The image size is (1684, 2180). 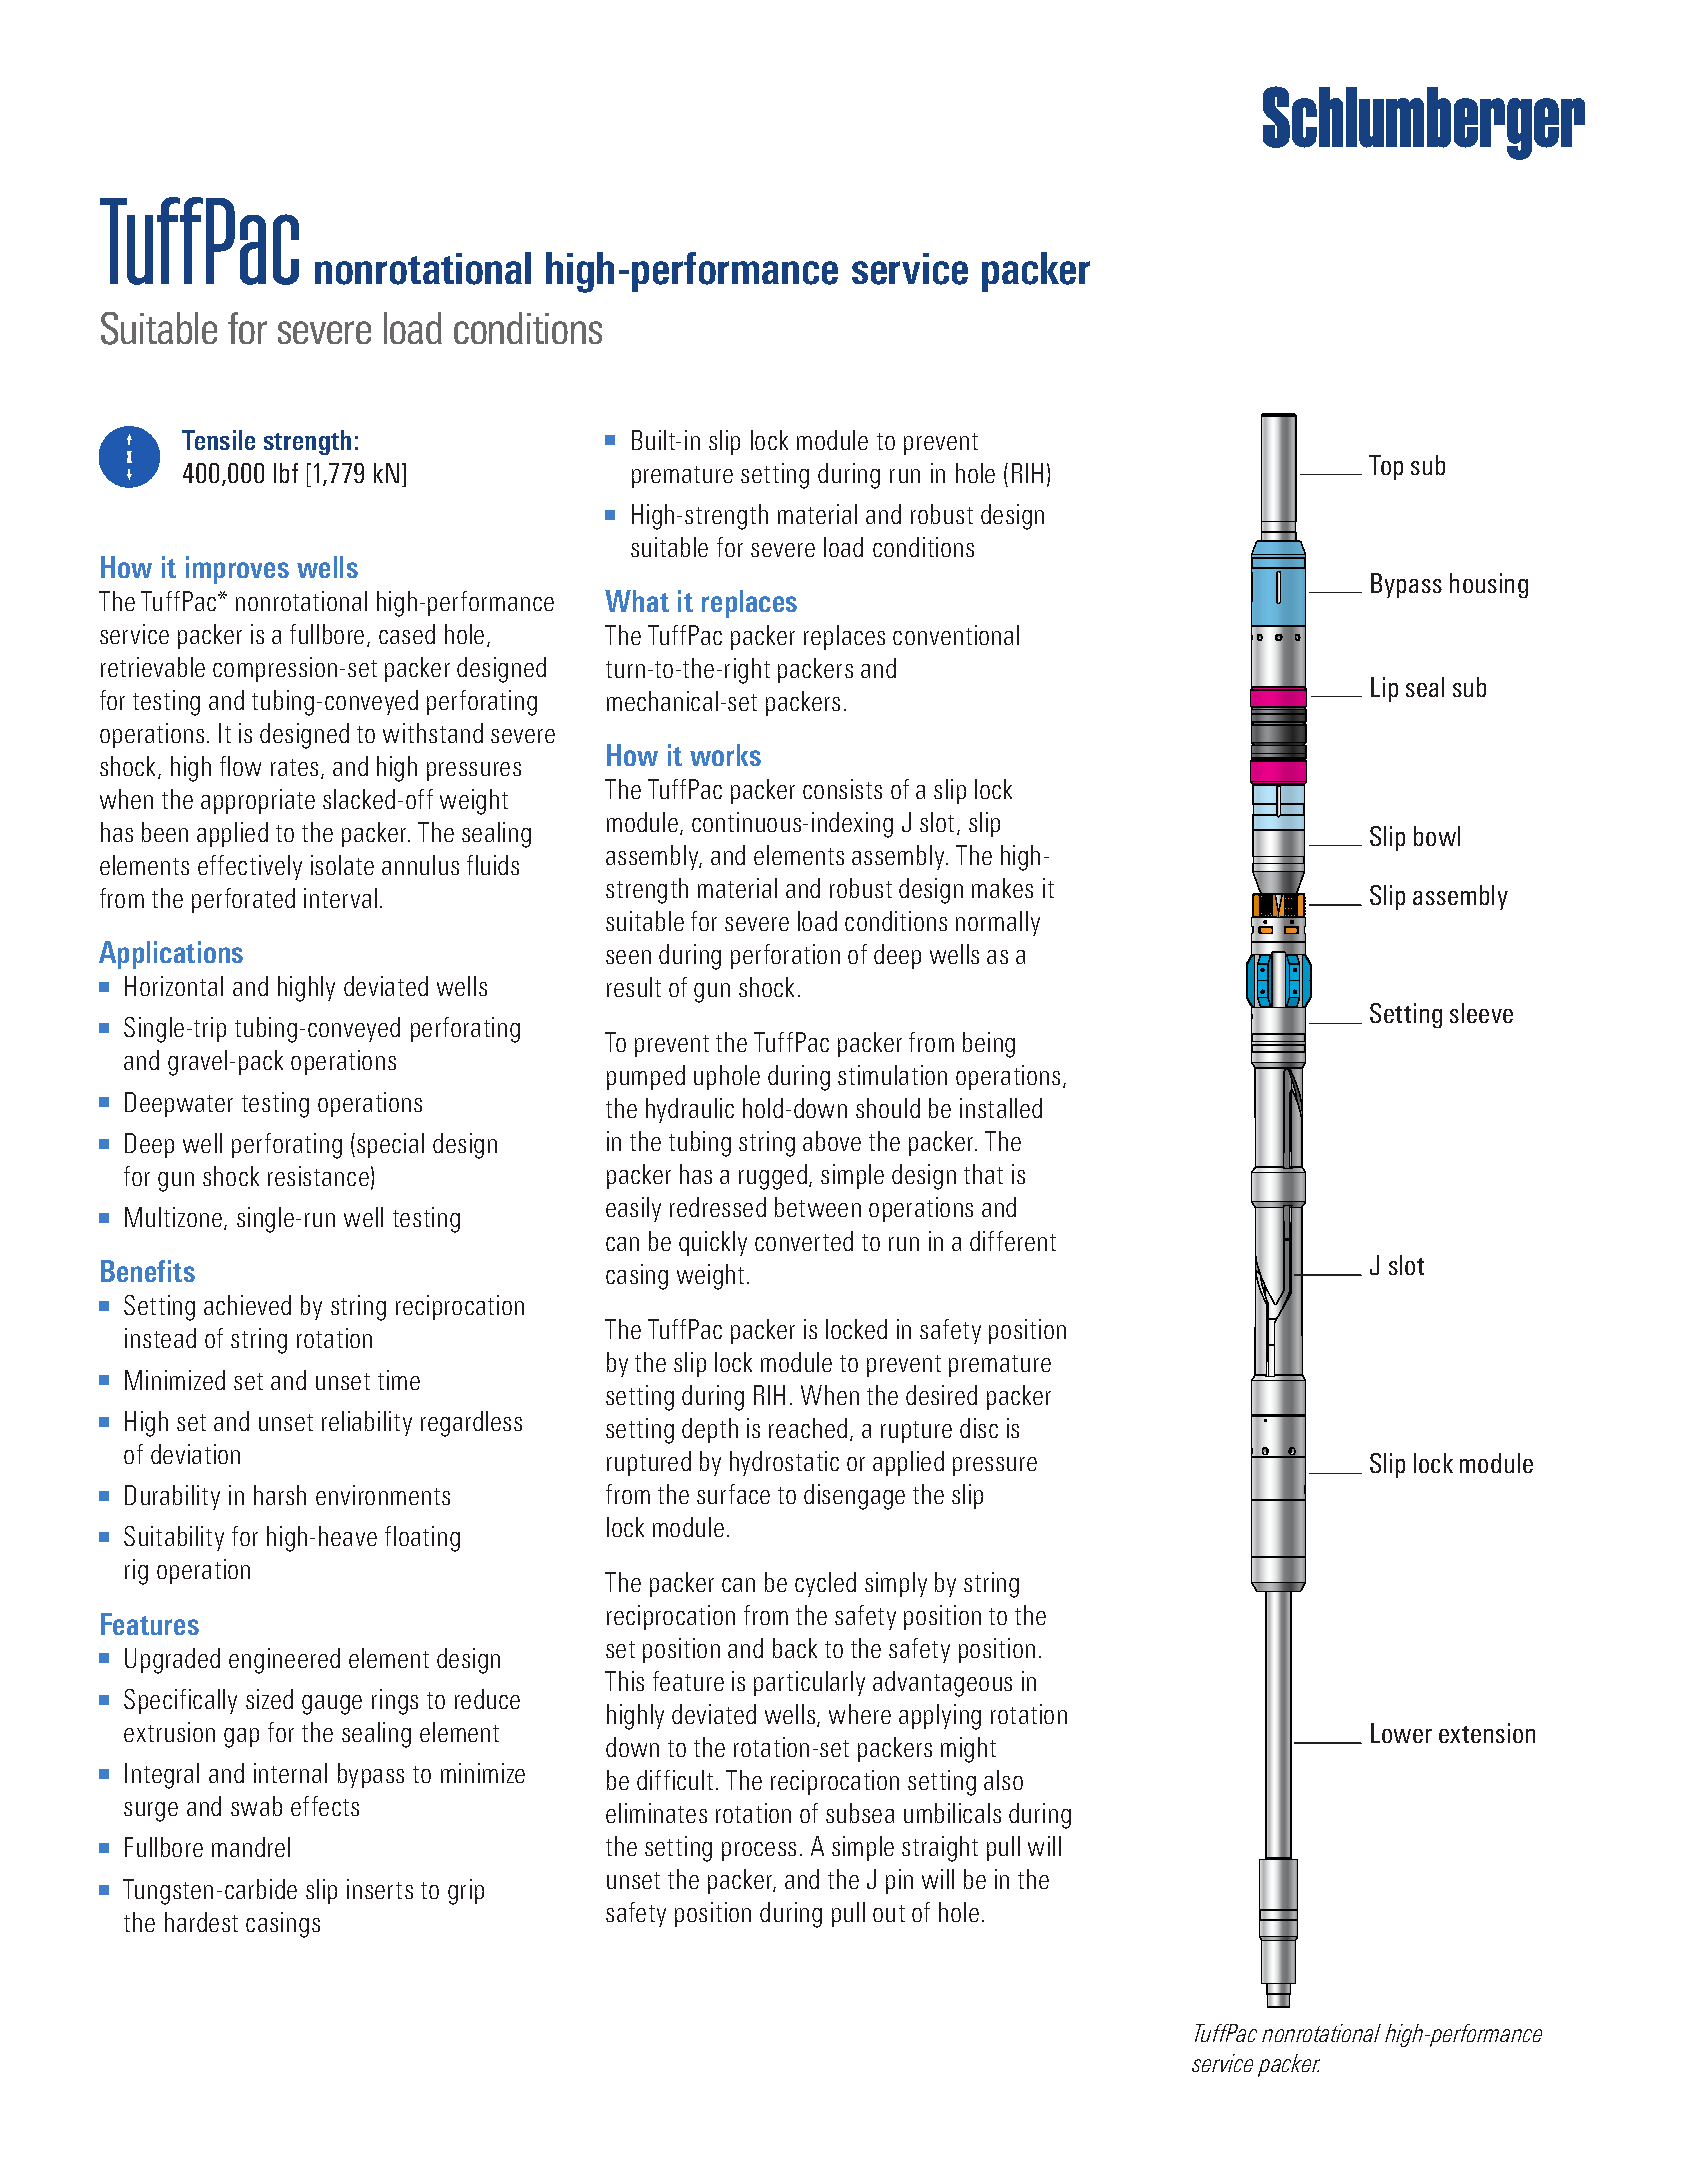 I want to click on harsh, so click(x=280, y=1495).
